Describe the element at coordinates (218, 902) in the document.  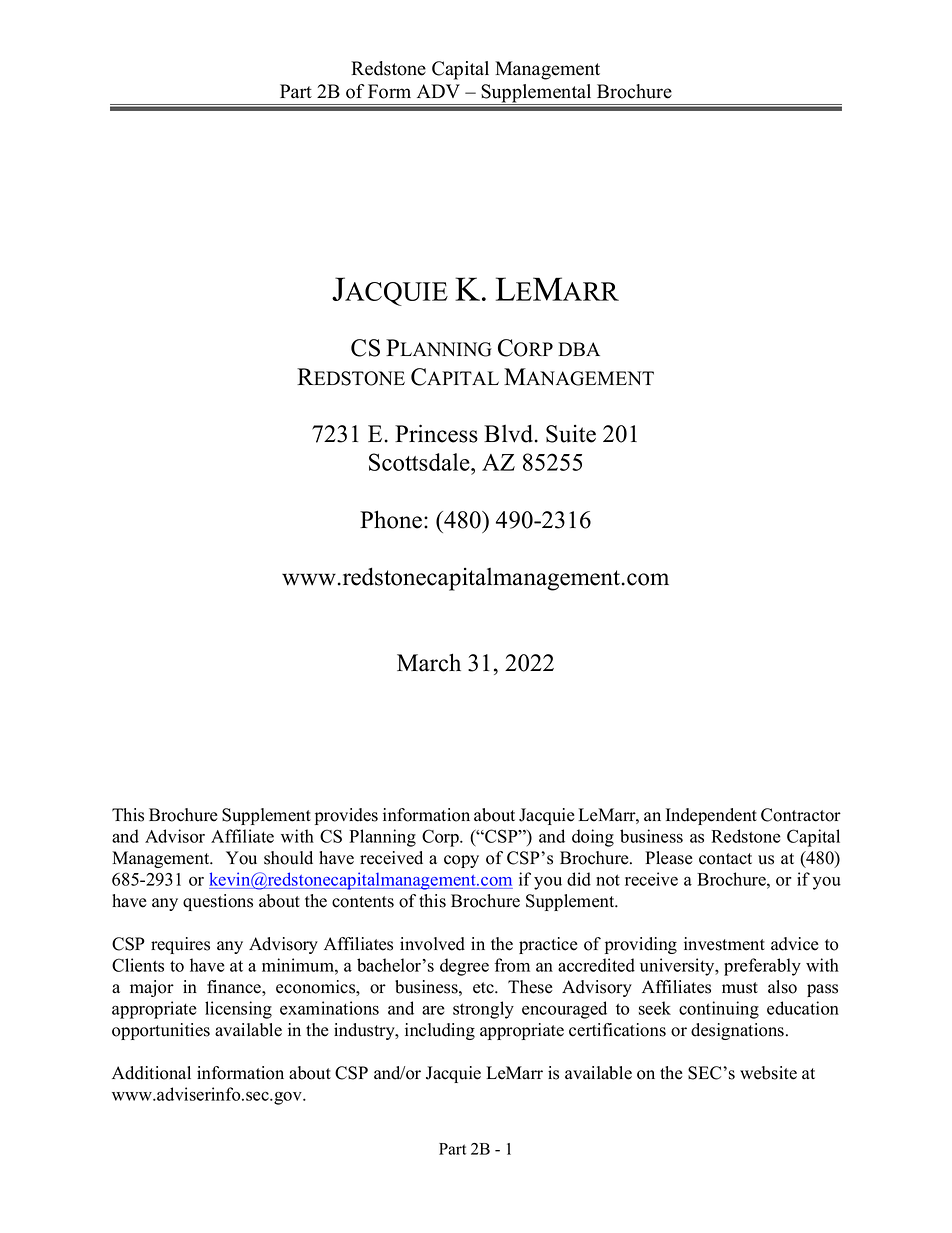
I see `questions` at that location.
